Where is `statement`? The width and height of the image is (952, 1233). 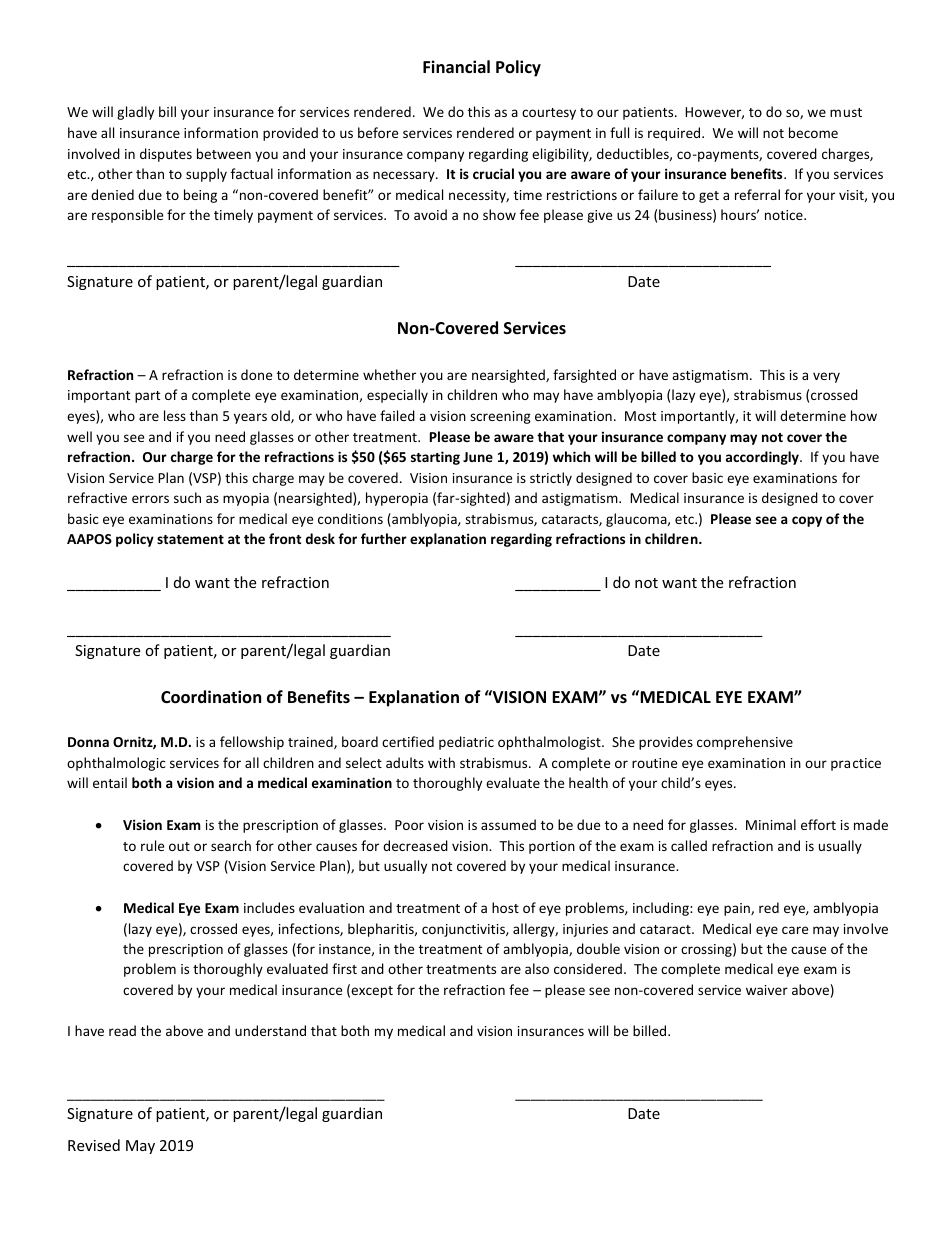 statement is located at coordinates (190, 539).
